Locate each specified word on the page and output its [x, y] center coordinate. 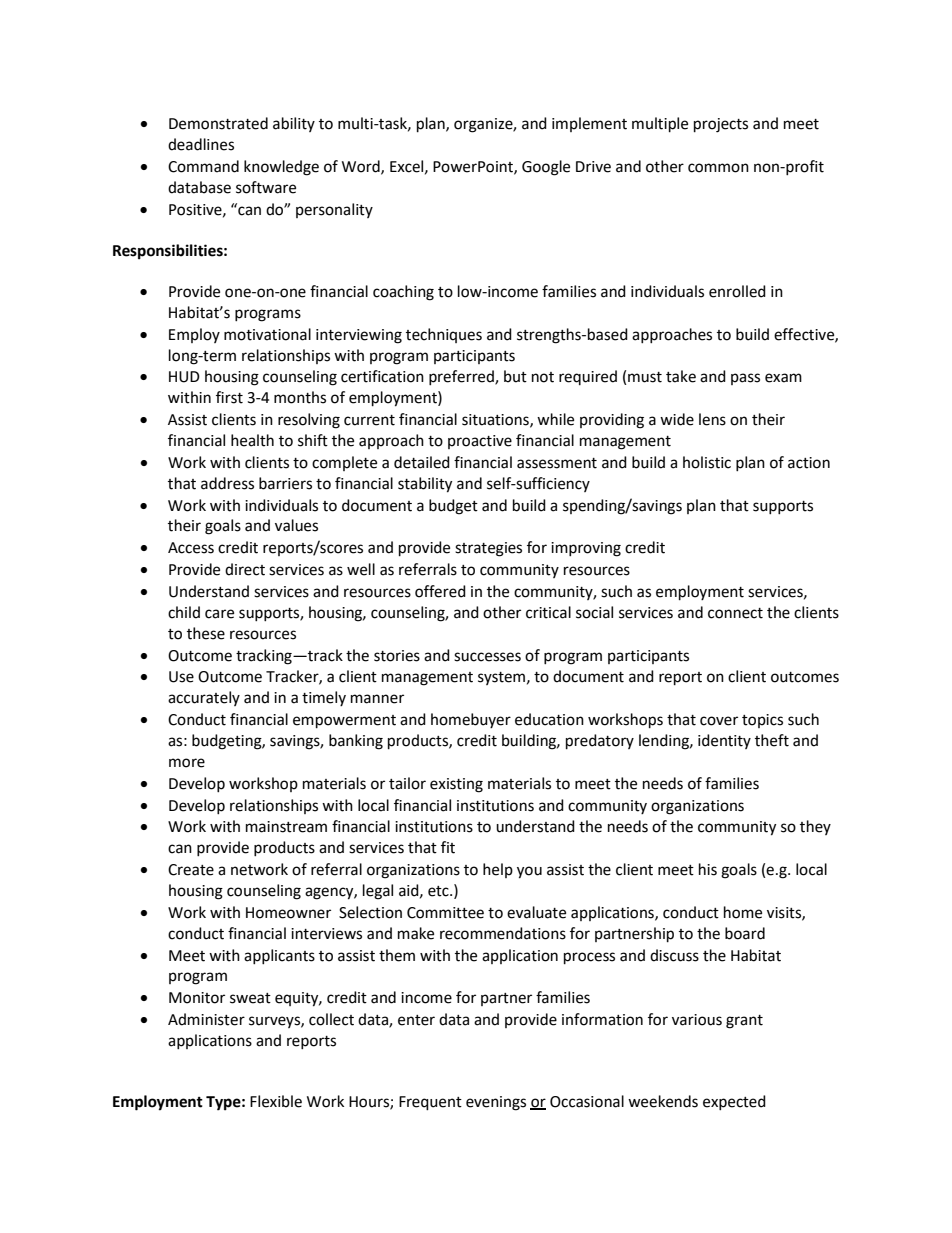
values [296, 525]
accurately [204, 698]
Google [546, 168]
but [515, 376]
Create [191, 870]
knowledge [281, 168]
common [718, 168]
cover [719, 721]
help [498, 870]
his [708, 869]
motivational [267, 334]
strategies [488, 549]
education [549, 719]
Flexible [276, 1101]
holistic [707, 462]
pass [745, 379]
